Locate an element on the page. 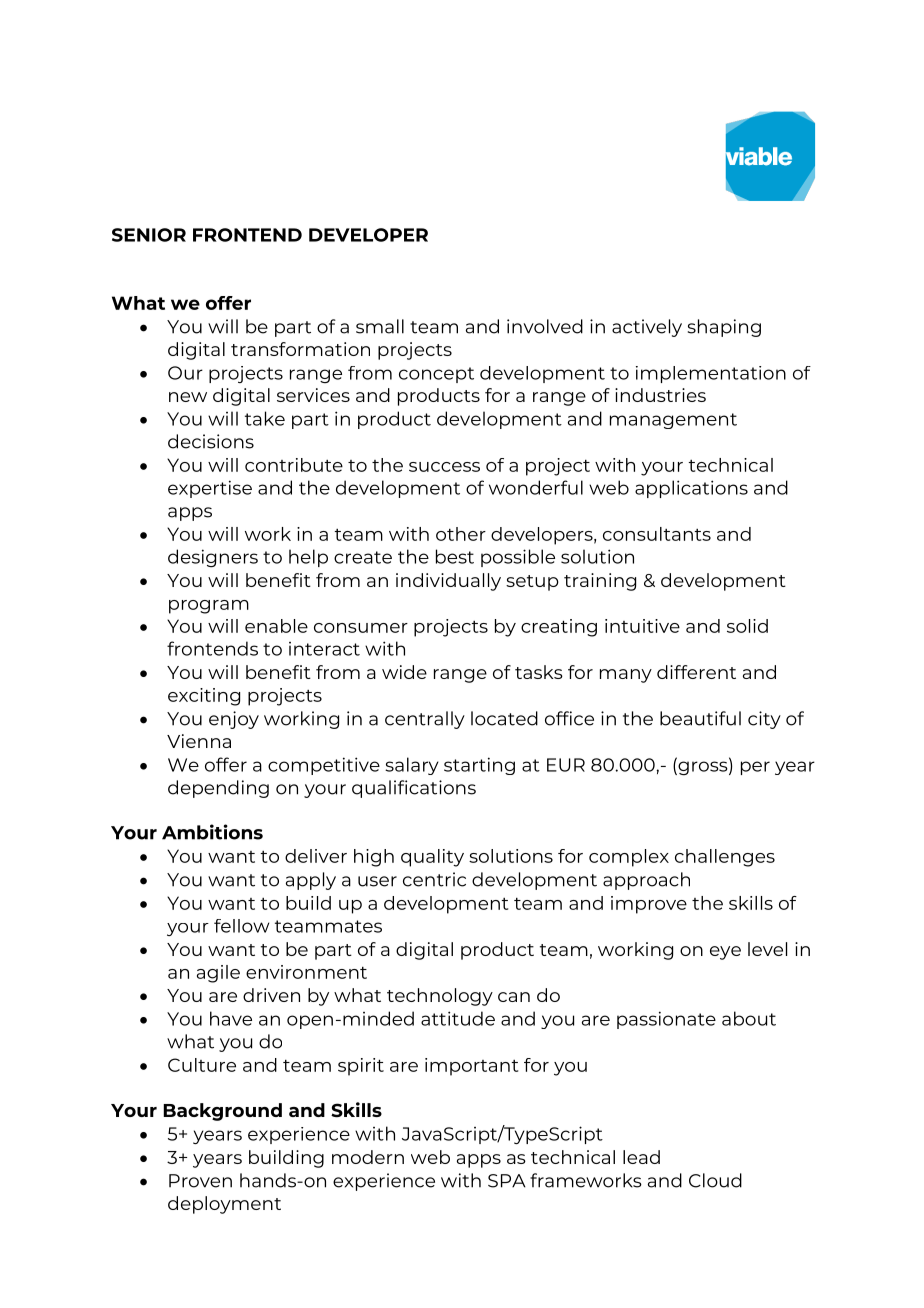 This document has width=924, height=1308. centrally is located at coordinates (425, 720).
